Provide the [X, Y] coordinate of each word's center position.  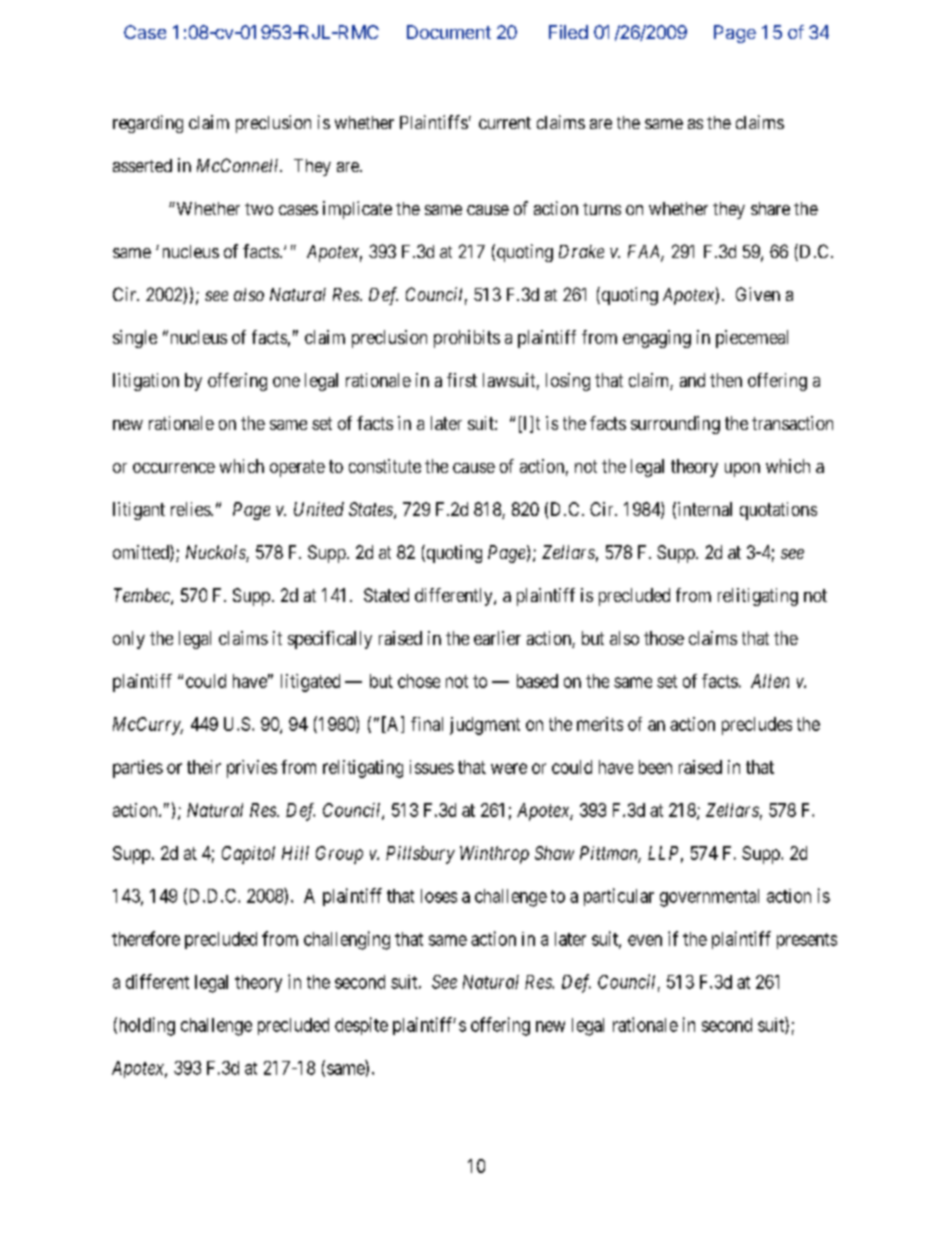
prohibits [467, 339]
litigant [139, 511]
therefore [146, 938]
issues [432, 767]
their [204, 767]
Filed [568, 32]
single [135, 339]
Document [449, 32]
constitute [385, 466]
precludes [757, 726]
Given [758, 294]
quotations [778, 511]
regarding [148, 124]
